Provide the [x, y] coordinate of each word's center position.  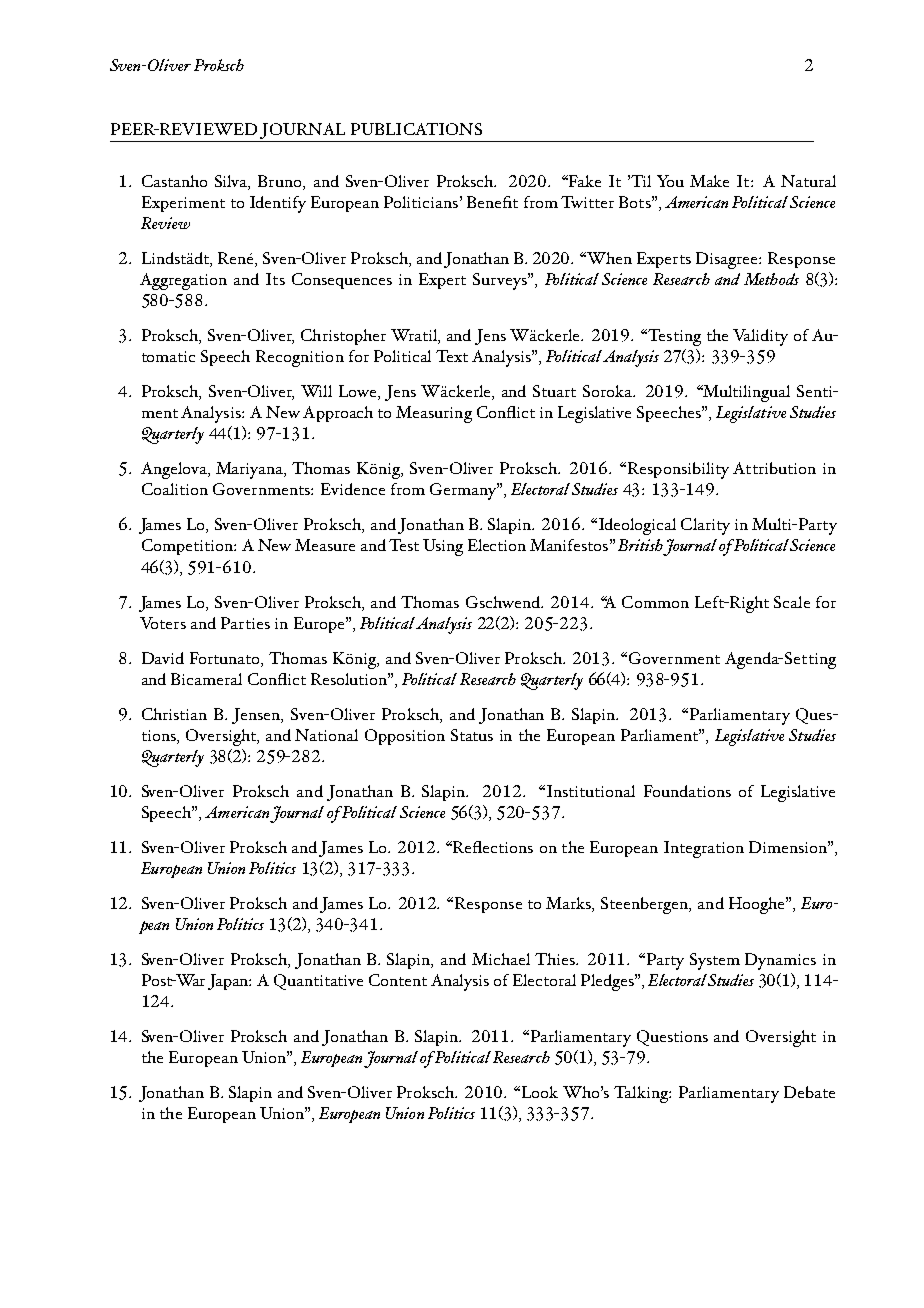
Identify [278, 204]
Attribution [774, 468]
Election [497, 545]
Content [398, 980]
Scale [792, 602]
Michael [501, 959]
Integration [704, 849]
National [326, 735]
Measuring [434, 414]
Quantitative [318, 982]
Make [709, 181]
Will [316, 391]
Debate [809, 1092]
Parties [245, 623]
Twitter [587, 202]
